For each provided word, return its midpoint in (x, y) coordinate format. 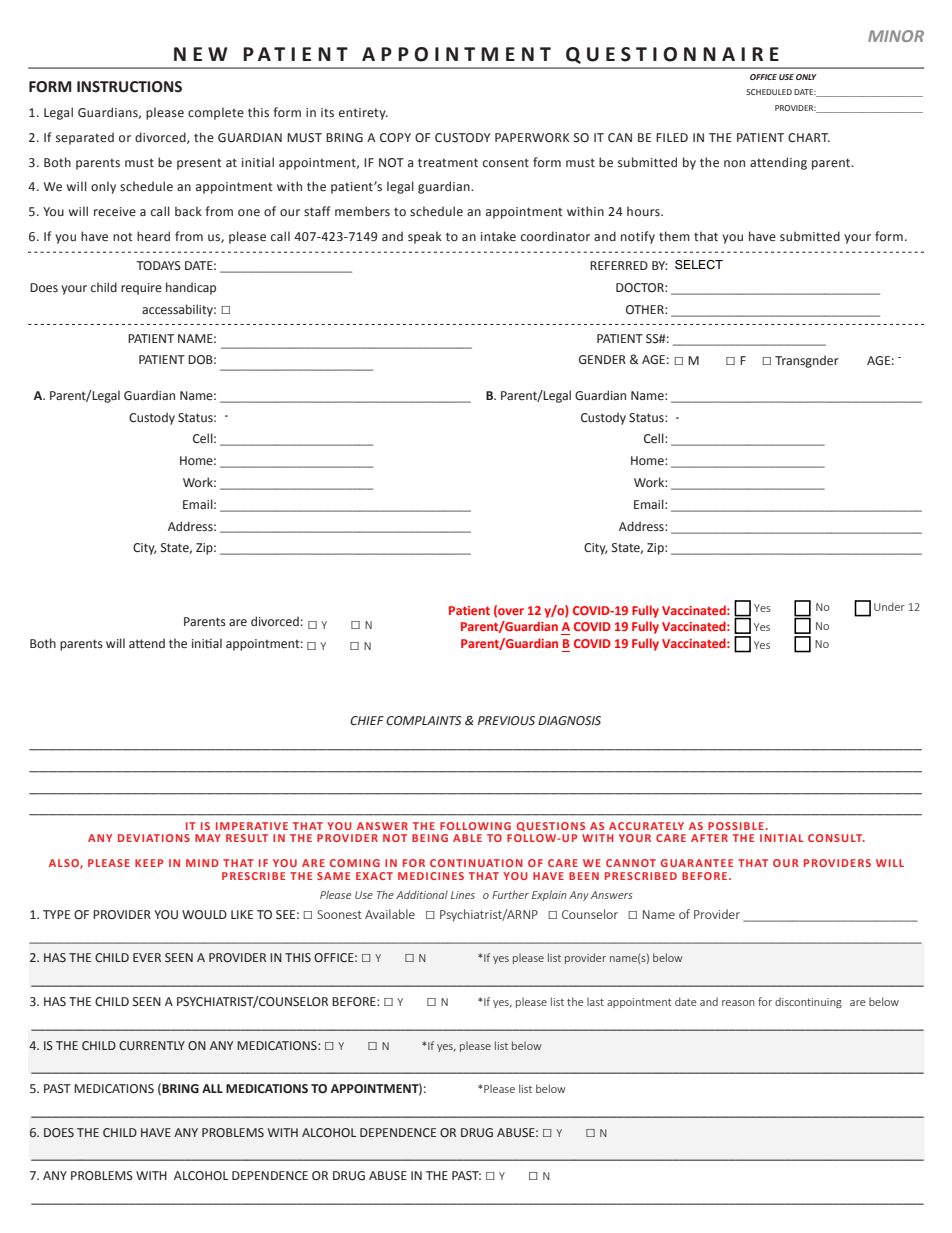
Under (889, 606)
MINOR (896, 36)
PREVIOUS (506, 721)
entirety (363, 114)
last (595, 1001)
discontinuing (808, 1002)
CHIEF (367, 720)
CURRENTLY (152, 1045)
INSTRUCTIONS (129, 87)
